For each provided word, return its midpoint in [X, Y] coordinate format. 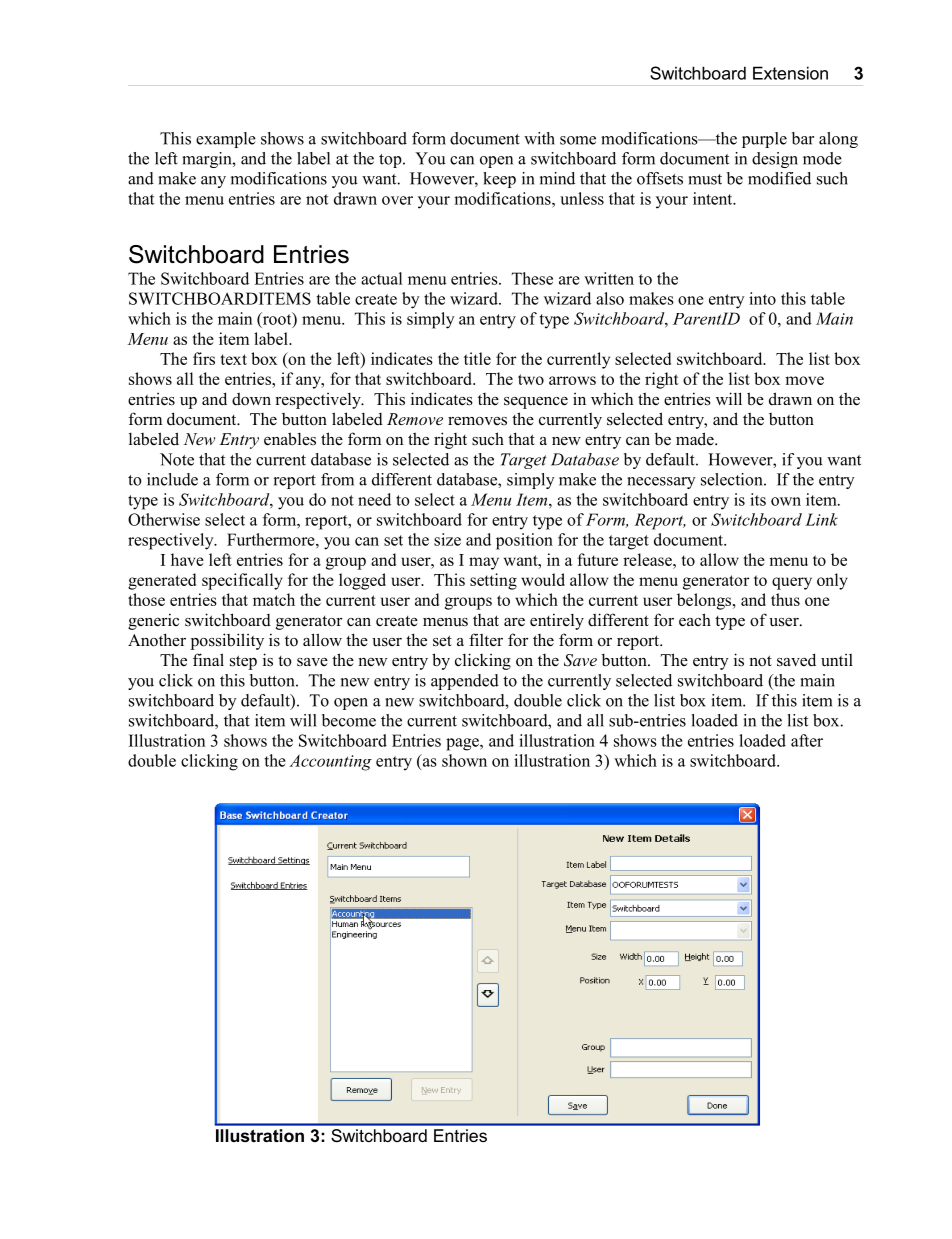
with [539, 138]
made [696, 439]
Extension [790, 73]
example [226, 140]
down [251, 399]
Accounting [330, 762]
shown [464, 760]
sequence [536, 403]
